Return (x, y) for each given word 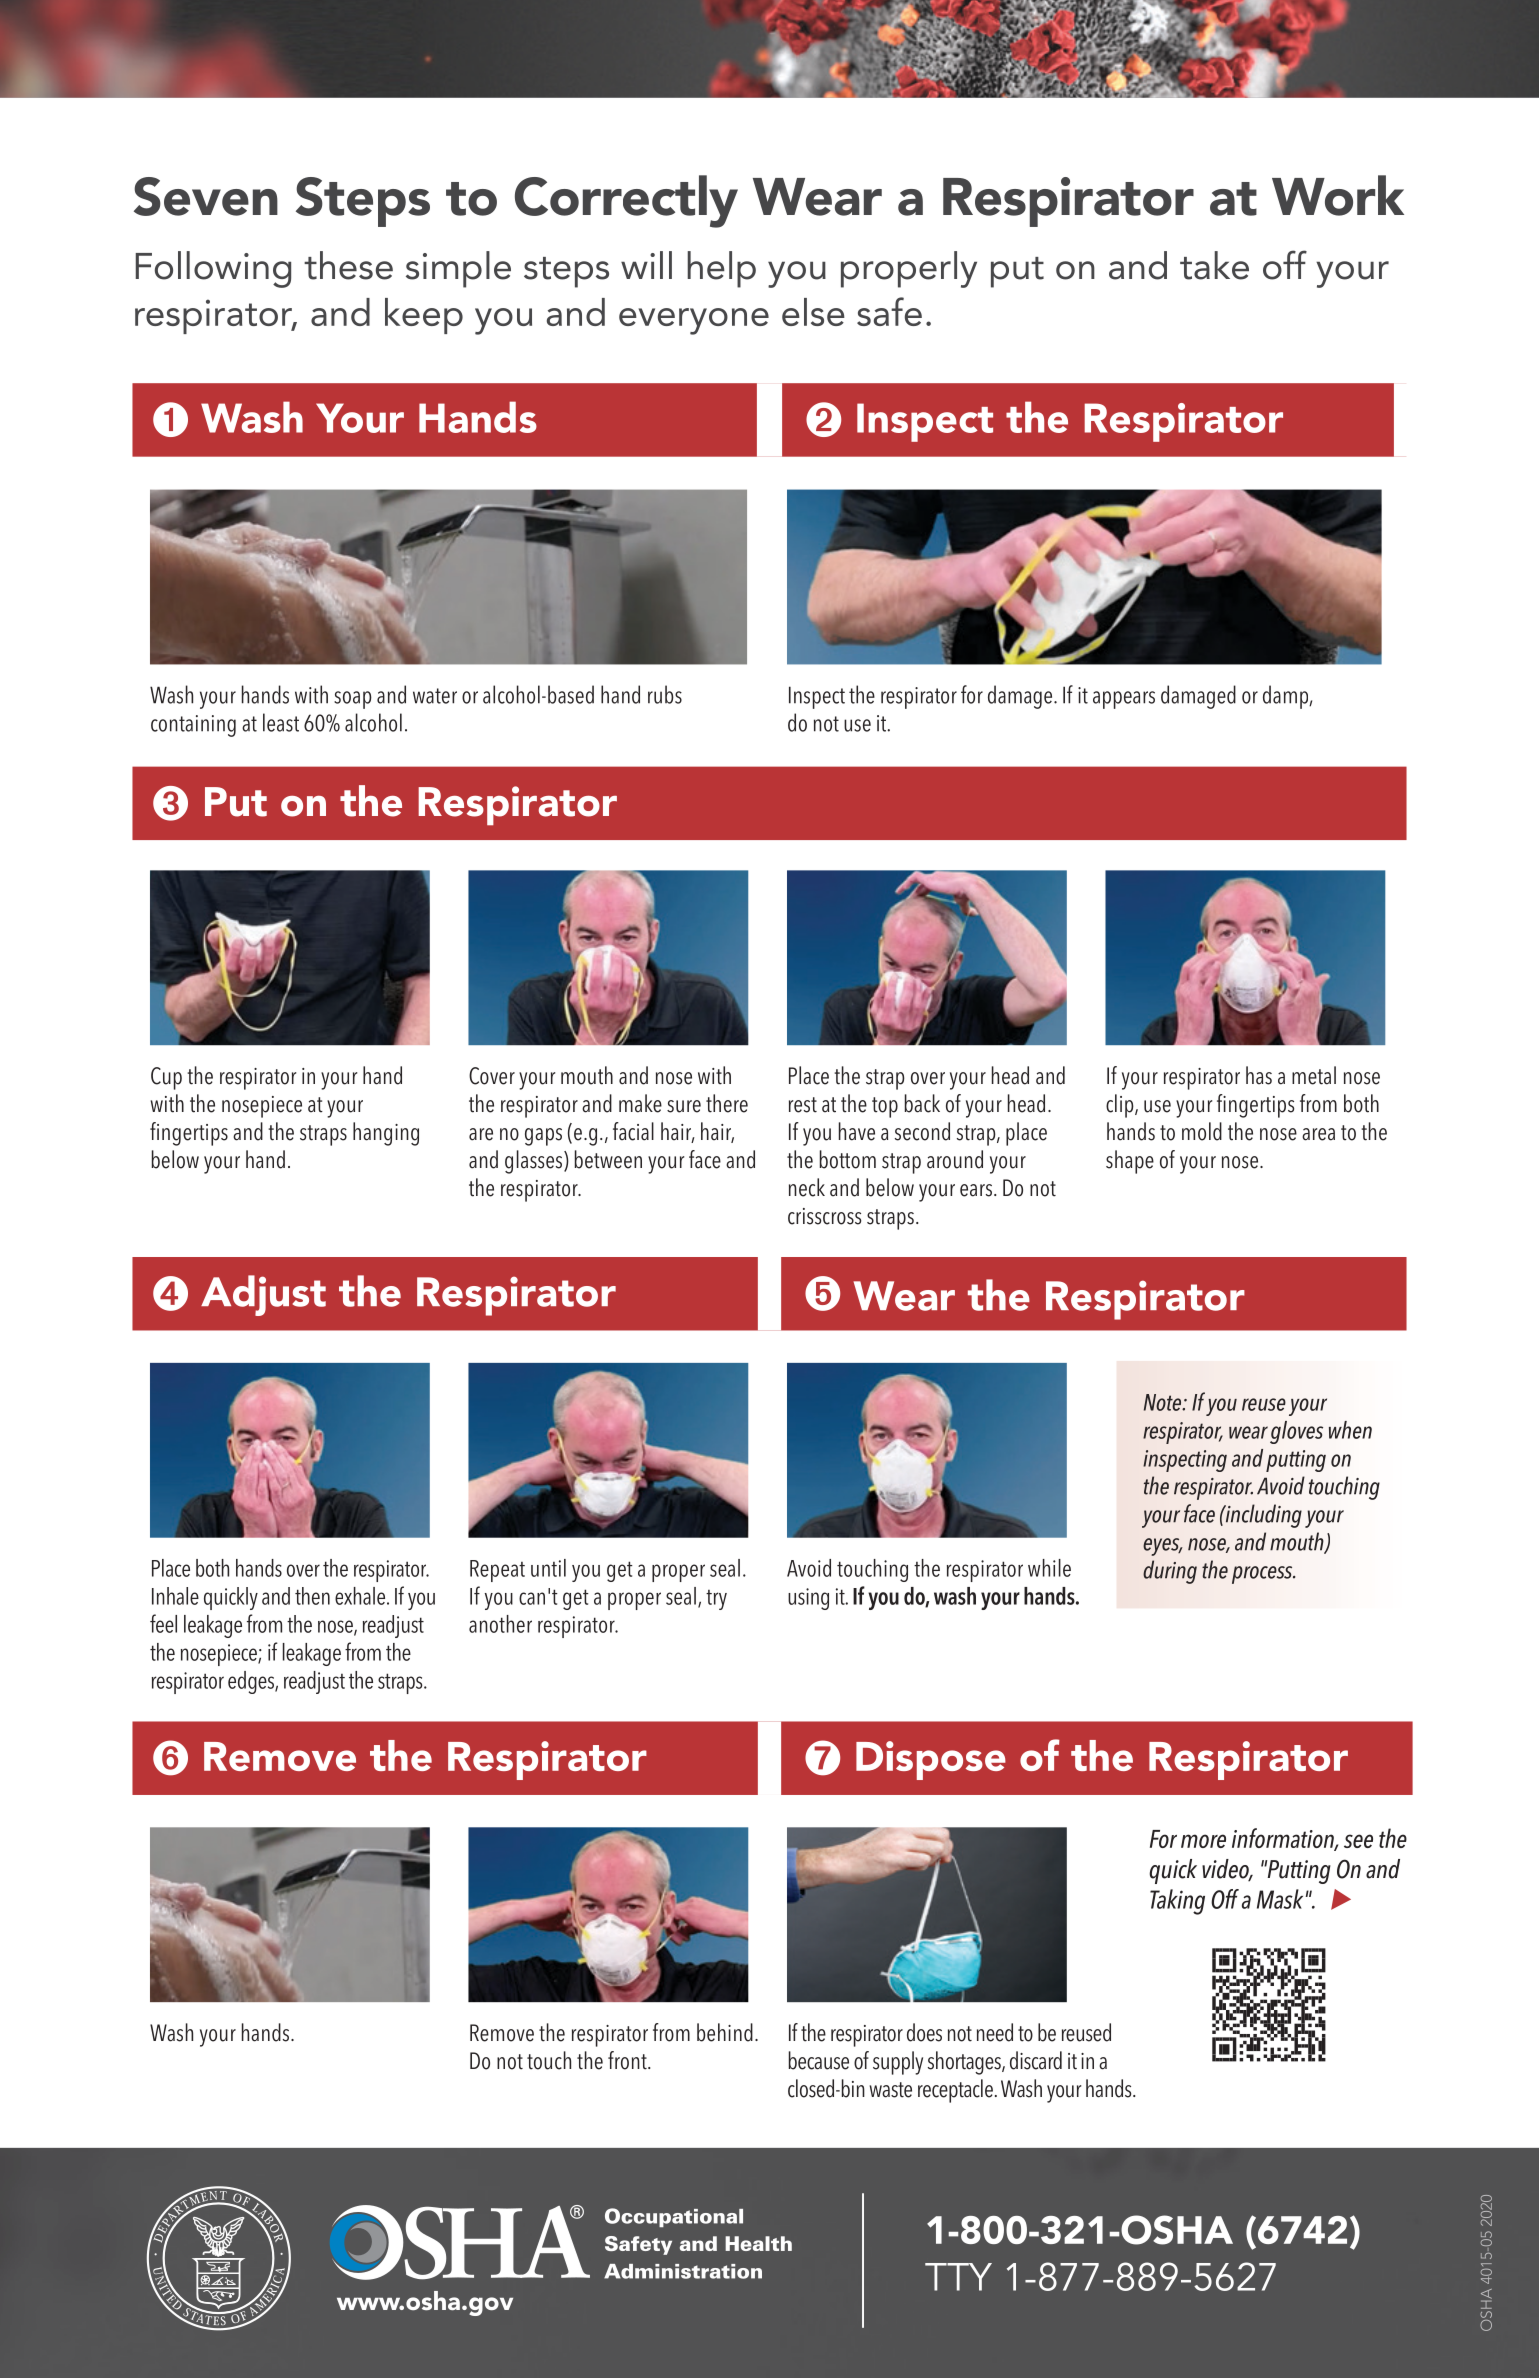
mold (1202, 1131)
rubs (665, 694)
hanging (386, 1134)
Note (1164, 1402)
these (348, 265)
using (808, 1599)
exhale (360, 1596)
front (628, 2060)
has (1259, 1075)
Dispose (931, 1760)
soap (353, 700)
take (1214, 265)
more (1203, 1841)
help (721, 269)
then (312, 1596)
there (727, 1103)
